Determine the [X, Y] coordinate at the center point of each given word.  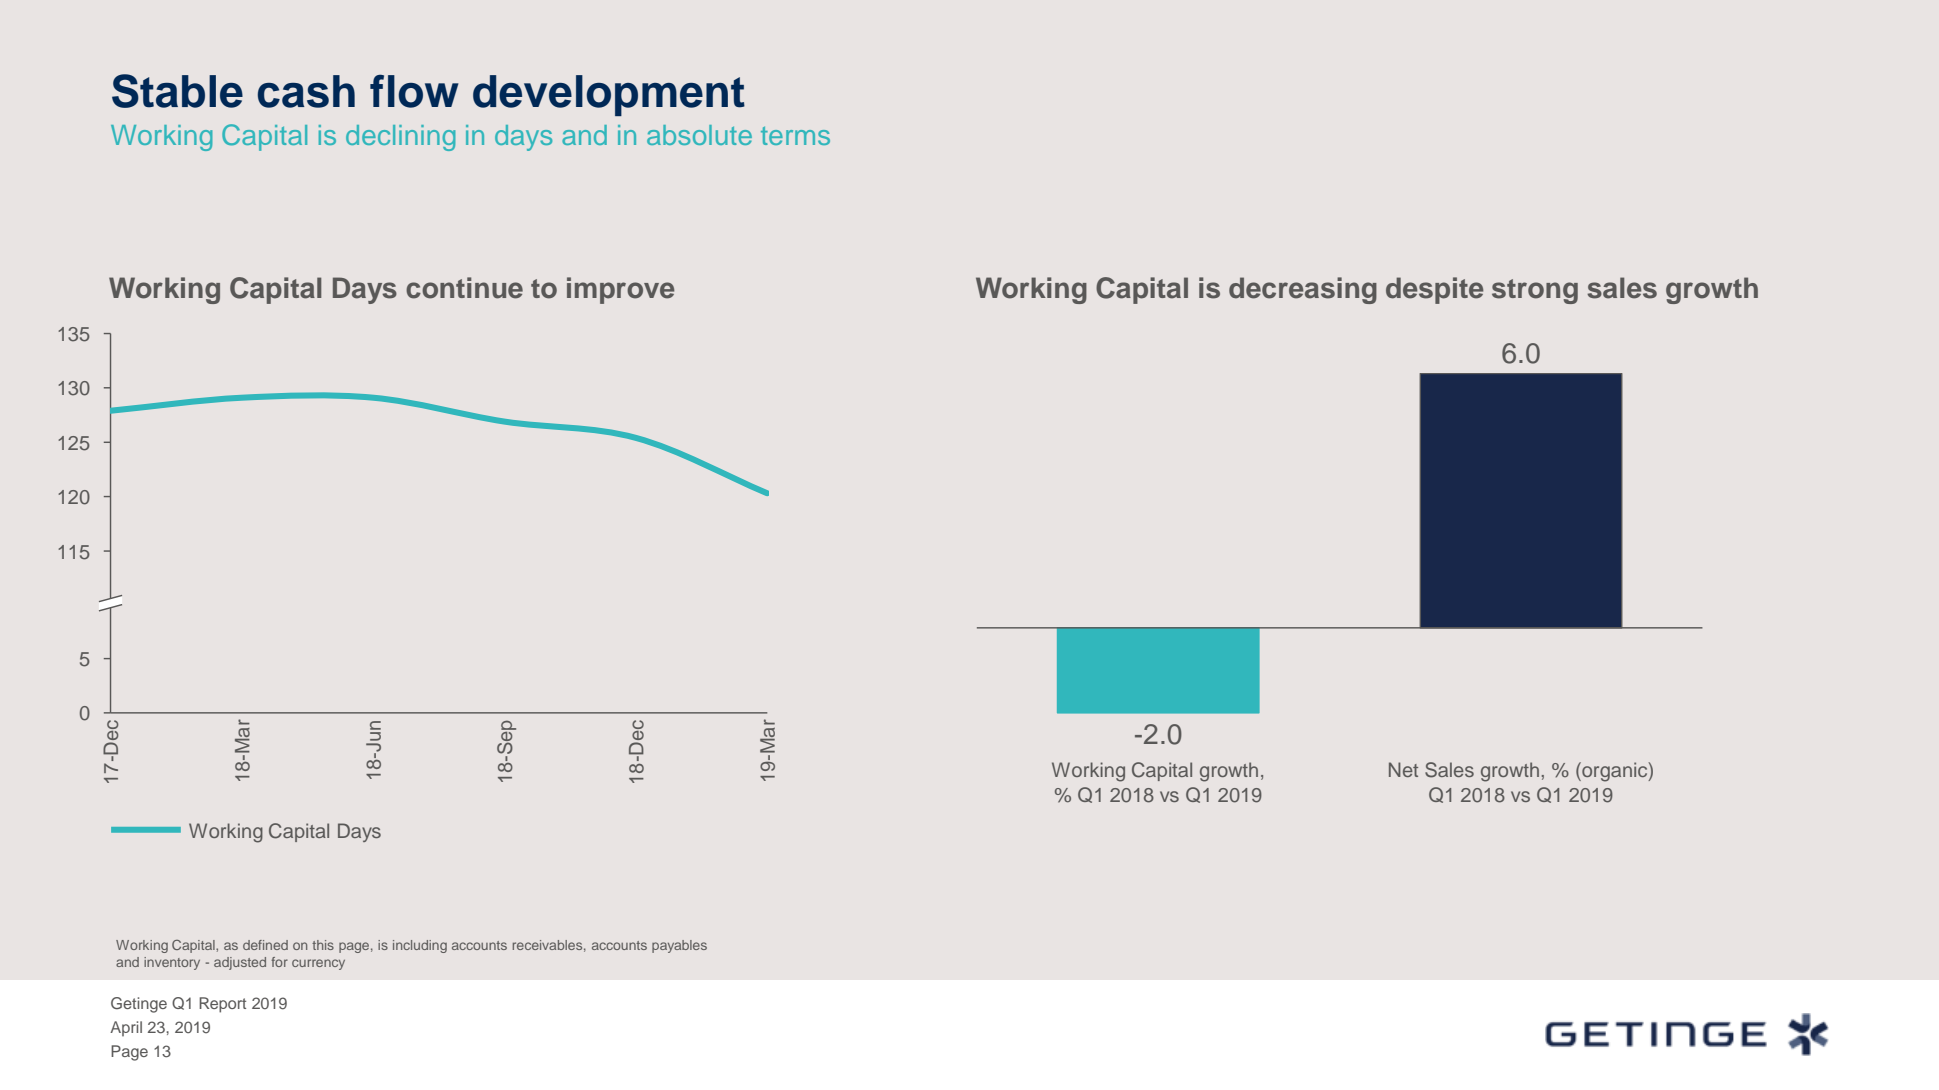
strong [1535, 291]
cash [306, 91]
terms [795, 136]
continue [464, 288]
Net [1403, 769]
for [279, 962]
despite [1435, 290]
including [420, 946]
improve [621, 290]
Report [222, 1005]
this [323, 945]
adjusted [240, 963]
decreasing [1303, 290]
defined [265, 945]
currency [318, 964]
